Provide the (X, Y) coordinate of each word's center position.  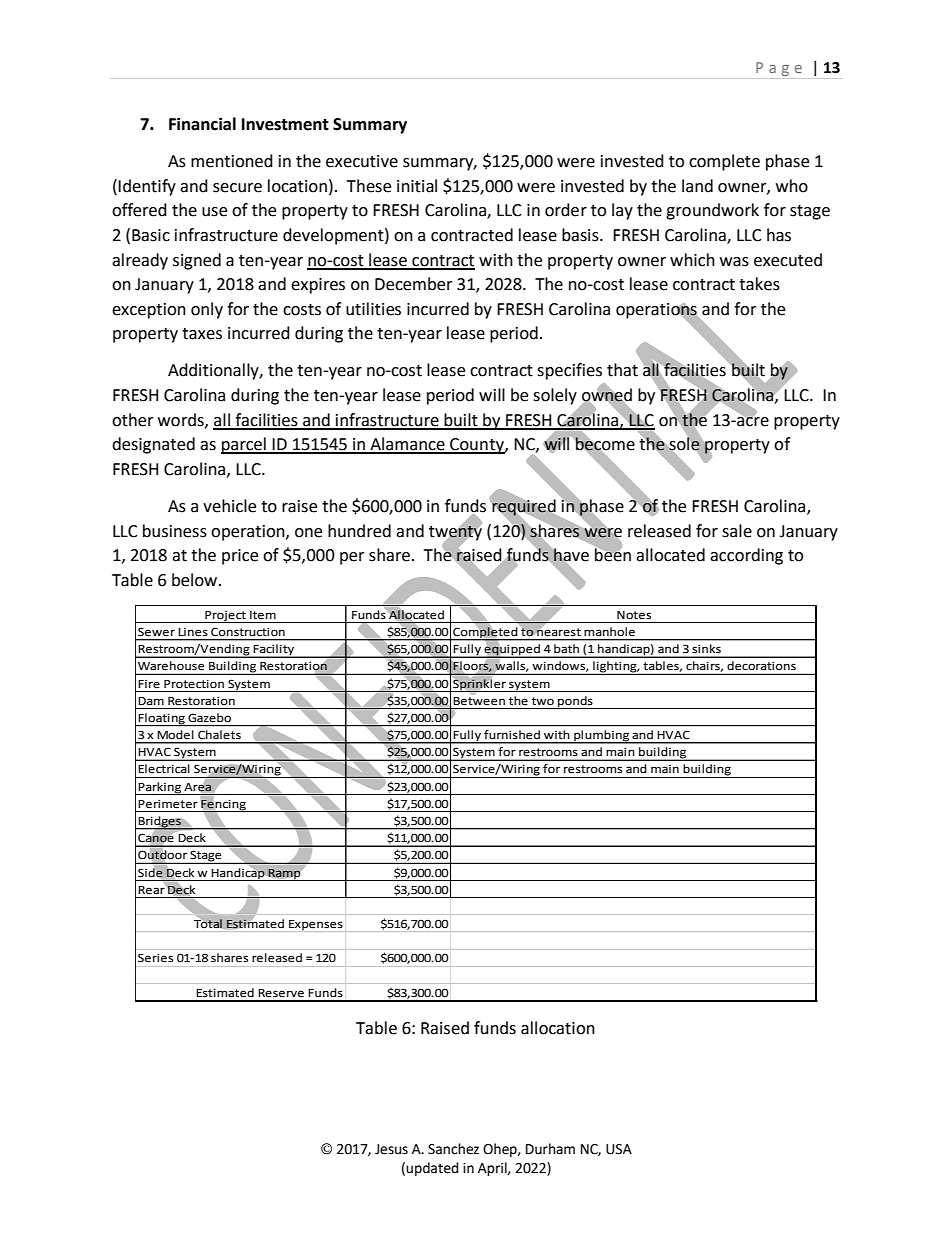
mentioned (232, 161)
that (622, 370)
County (477, 446)
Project (225, 617)
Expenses (316, 925)
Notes (634, 615)
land (697, 186)
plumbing (601, 737)
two (543, 701)
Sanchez (453, 1149)
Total (208, 923)
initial (417, 186)
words (182, 420)
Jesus (391, 1149)
